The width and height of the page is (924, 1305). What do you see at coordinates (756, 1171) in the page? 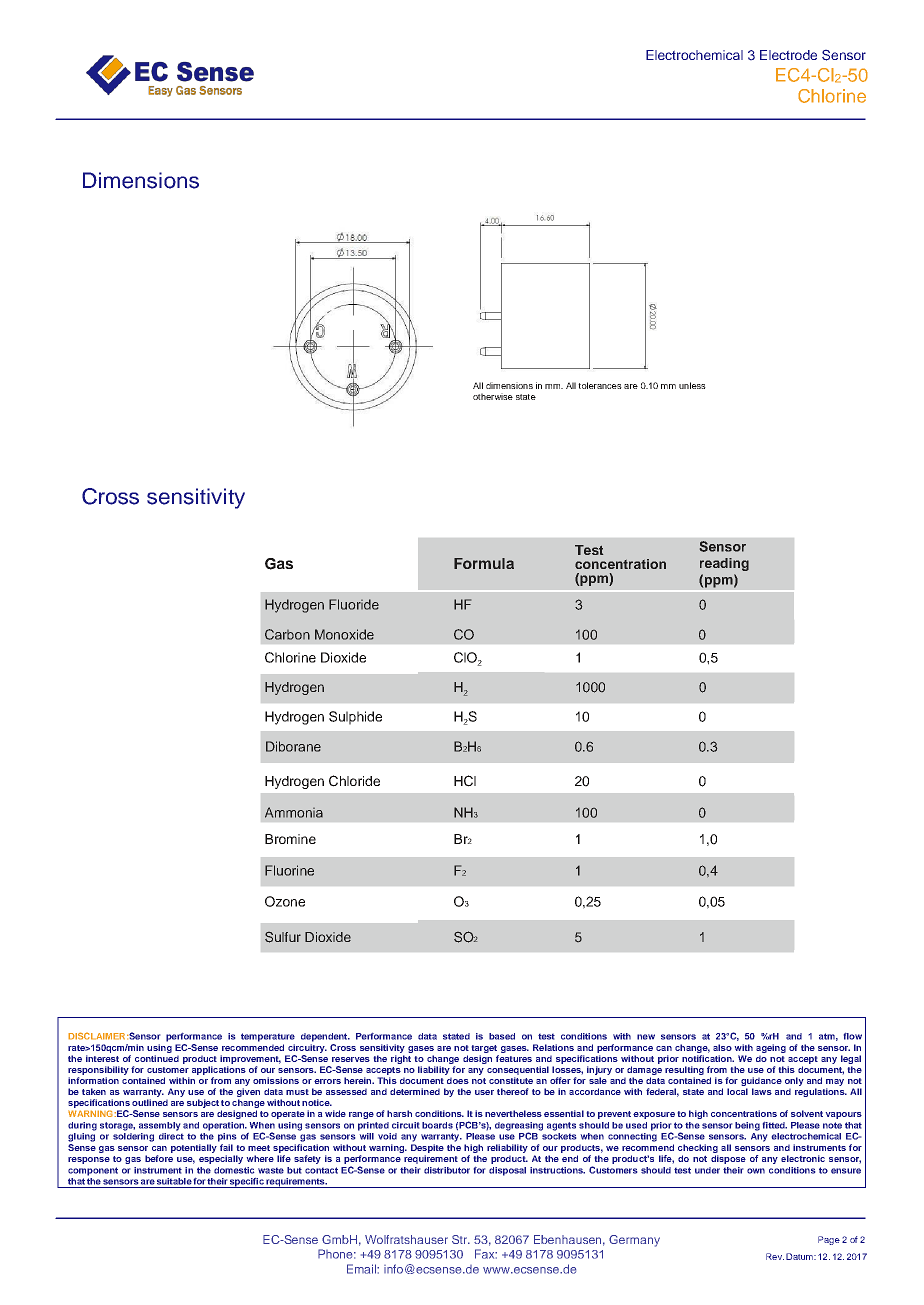
I see `own` at bounding box center [756, 1171].
